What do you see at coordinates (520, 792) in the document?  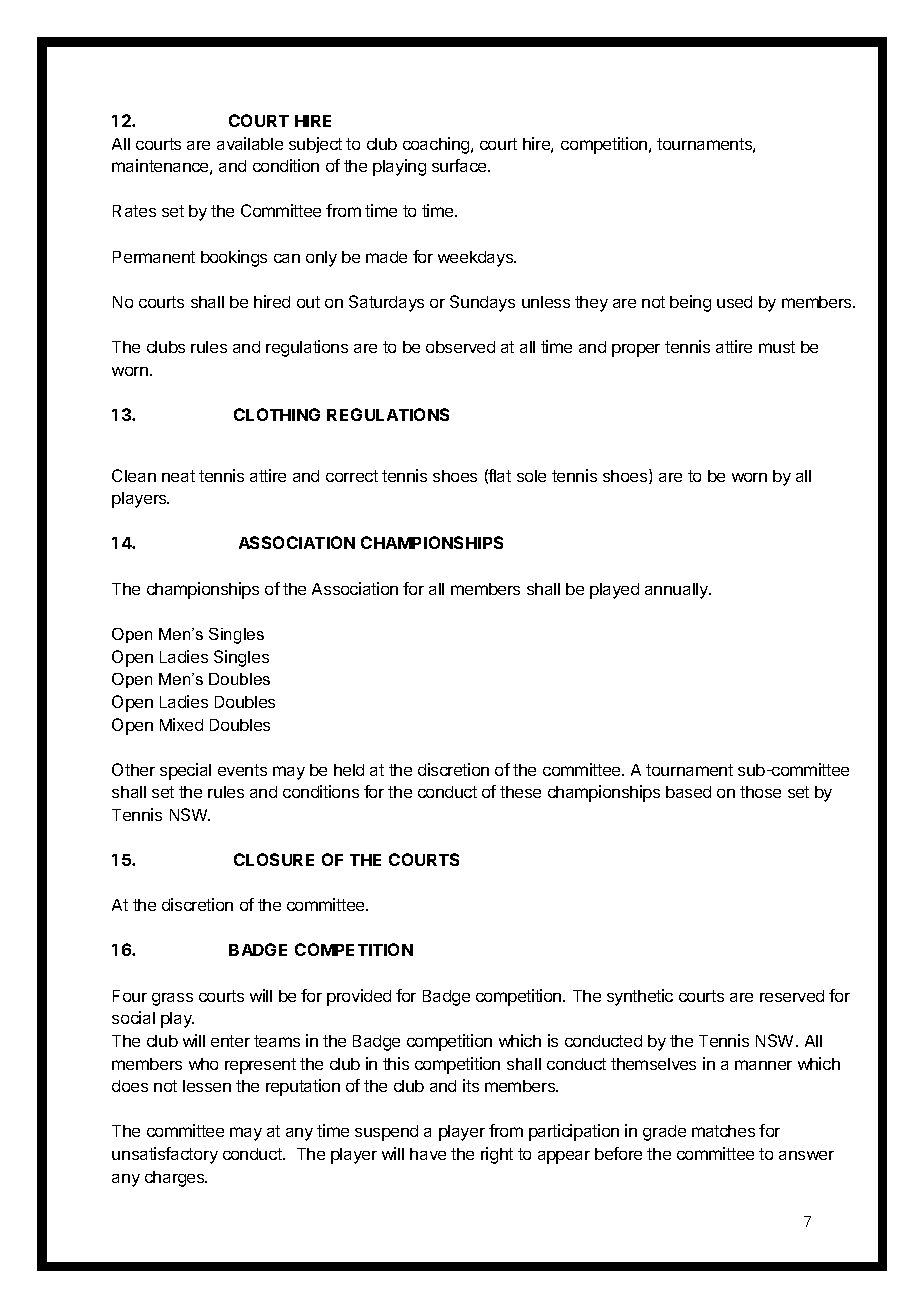 I see `these` at bounding box center [520, 792].
